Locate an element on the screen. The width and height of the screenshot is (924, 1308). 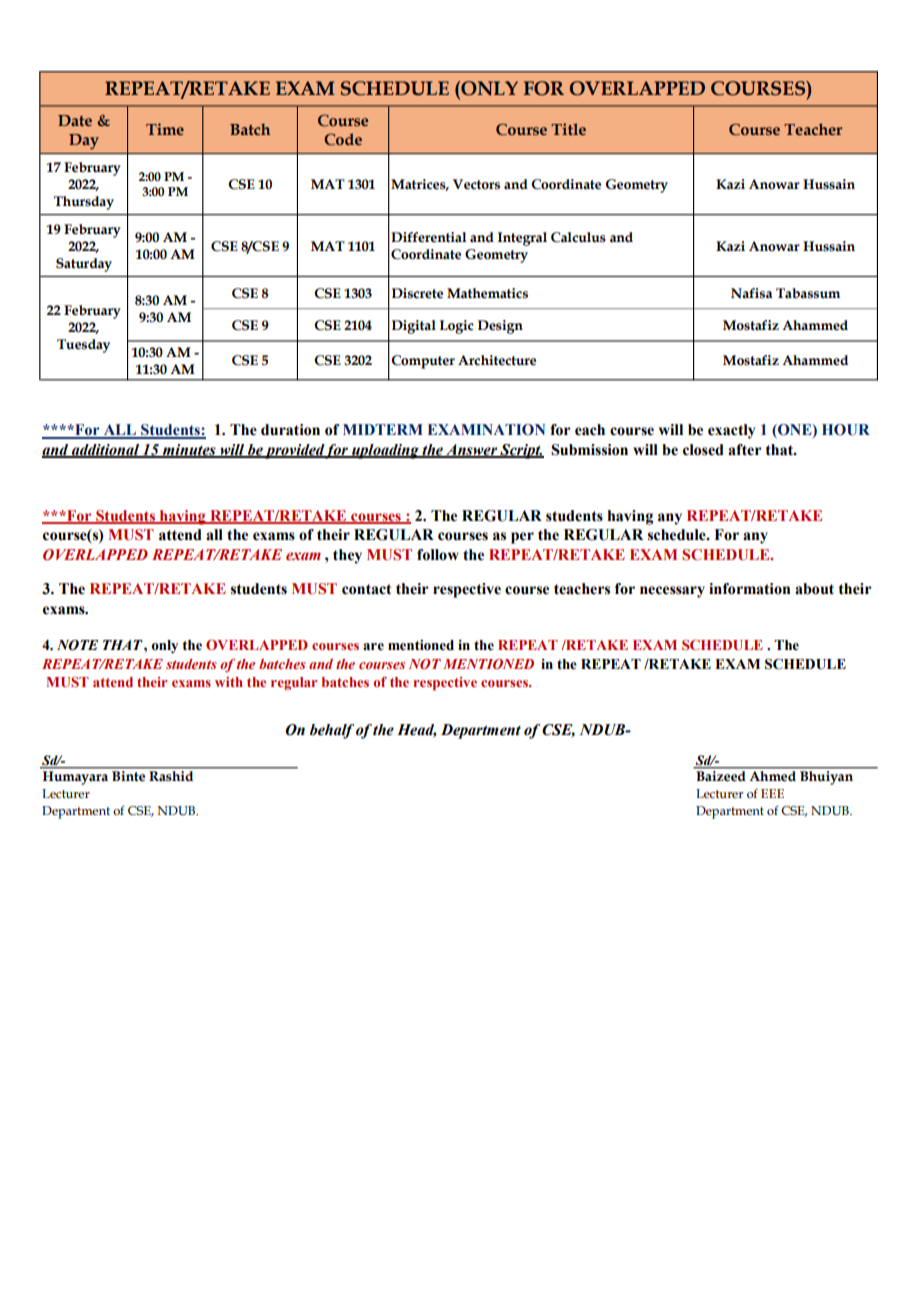
Title is located at coordinates (568, 129).
